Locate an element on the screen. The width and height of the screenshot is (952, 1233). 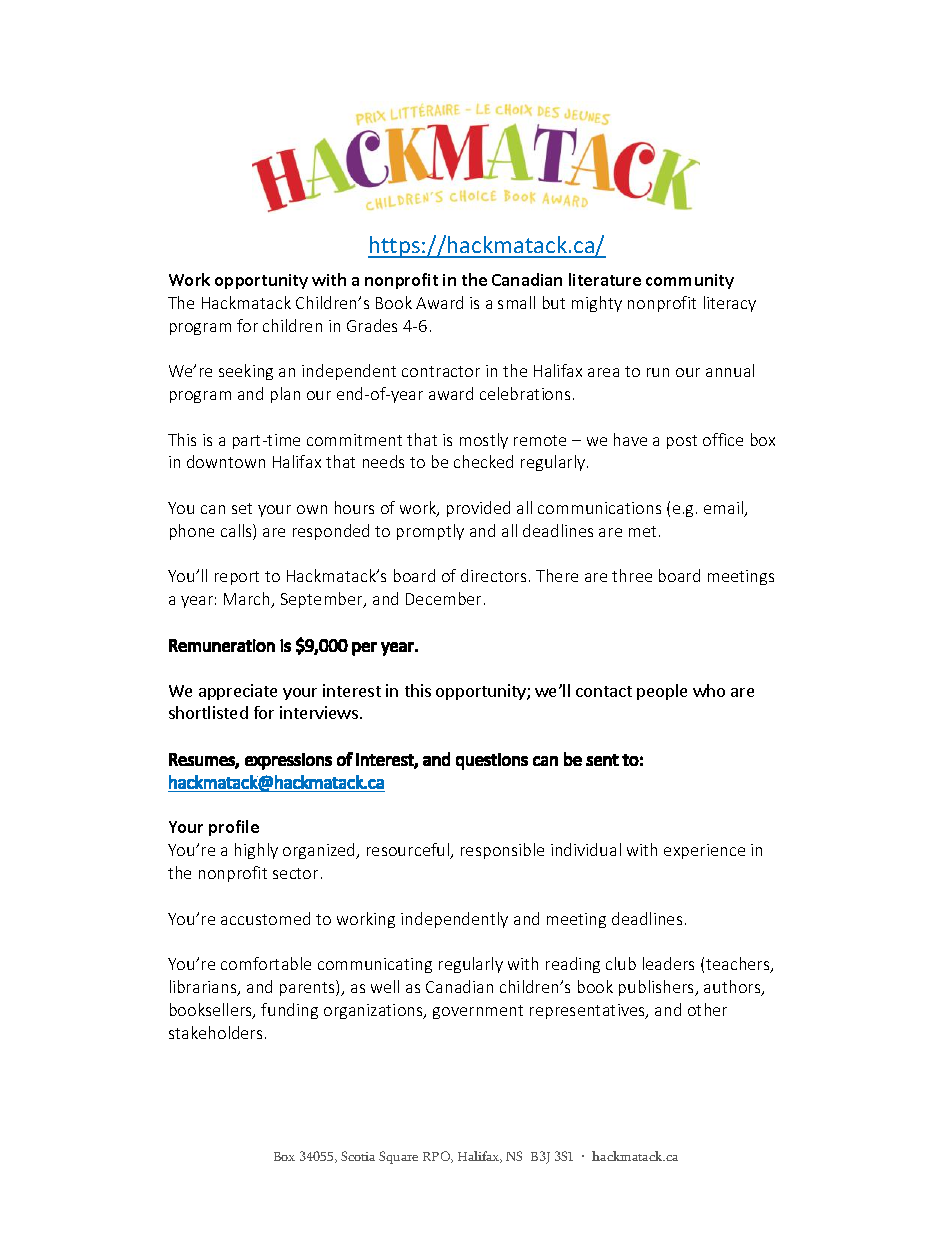
experience is located at coordinates (704, 851).
